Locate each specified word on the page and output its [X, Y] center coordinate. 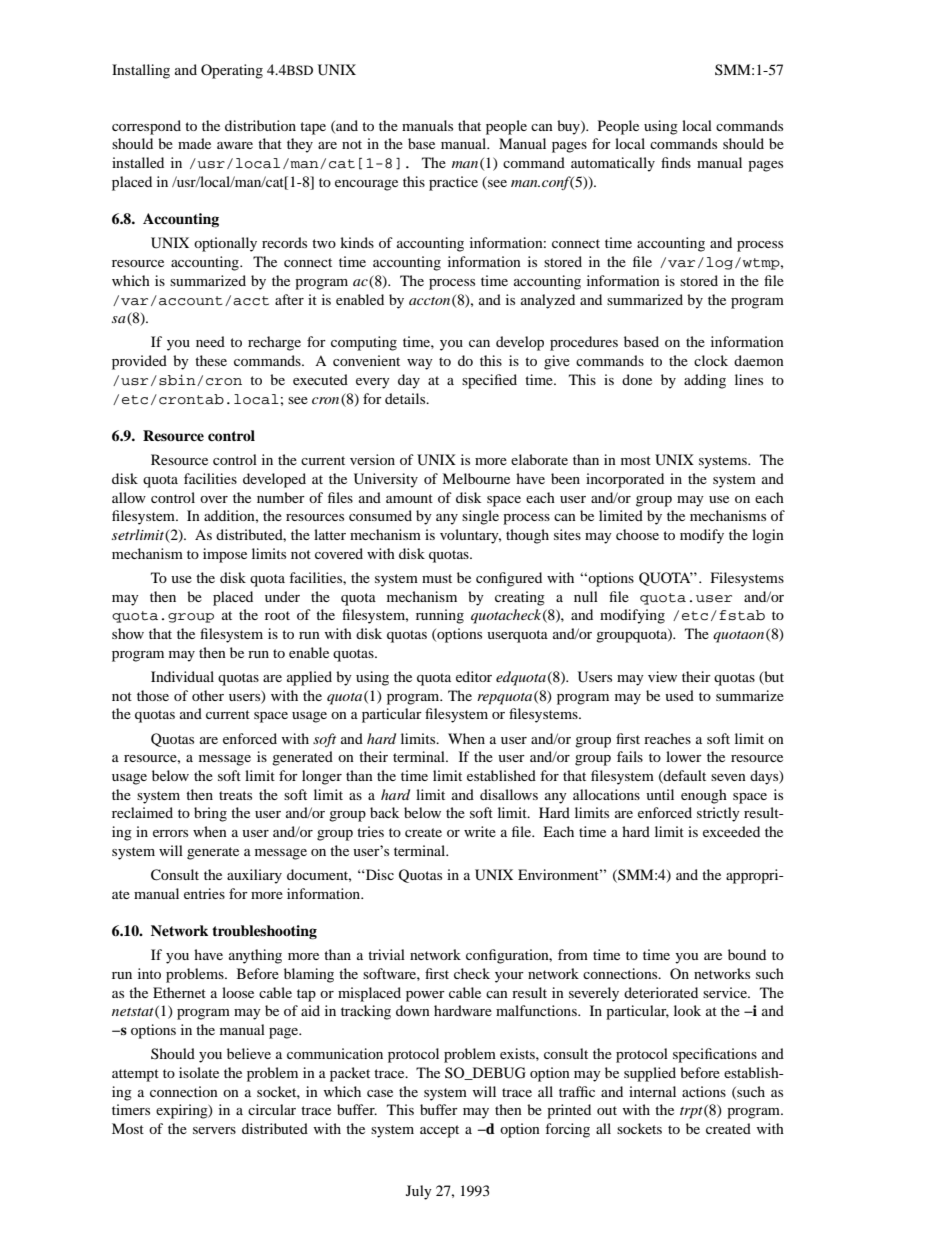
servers [214, 1130]
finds [676, 162]
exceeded [731, 831]
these [211, 360]
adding [705, 381]
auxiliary [254, 876]
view [662, 676]
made [194, 143]
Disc [379, 874]
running [440, 616]
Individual [182, 676]
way [420, 364]
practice [453, 183]
